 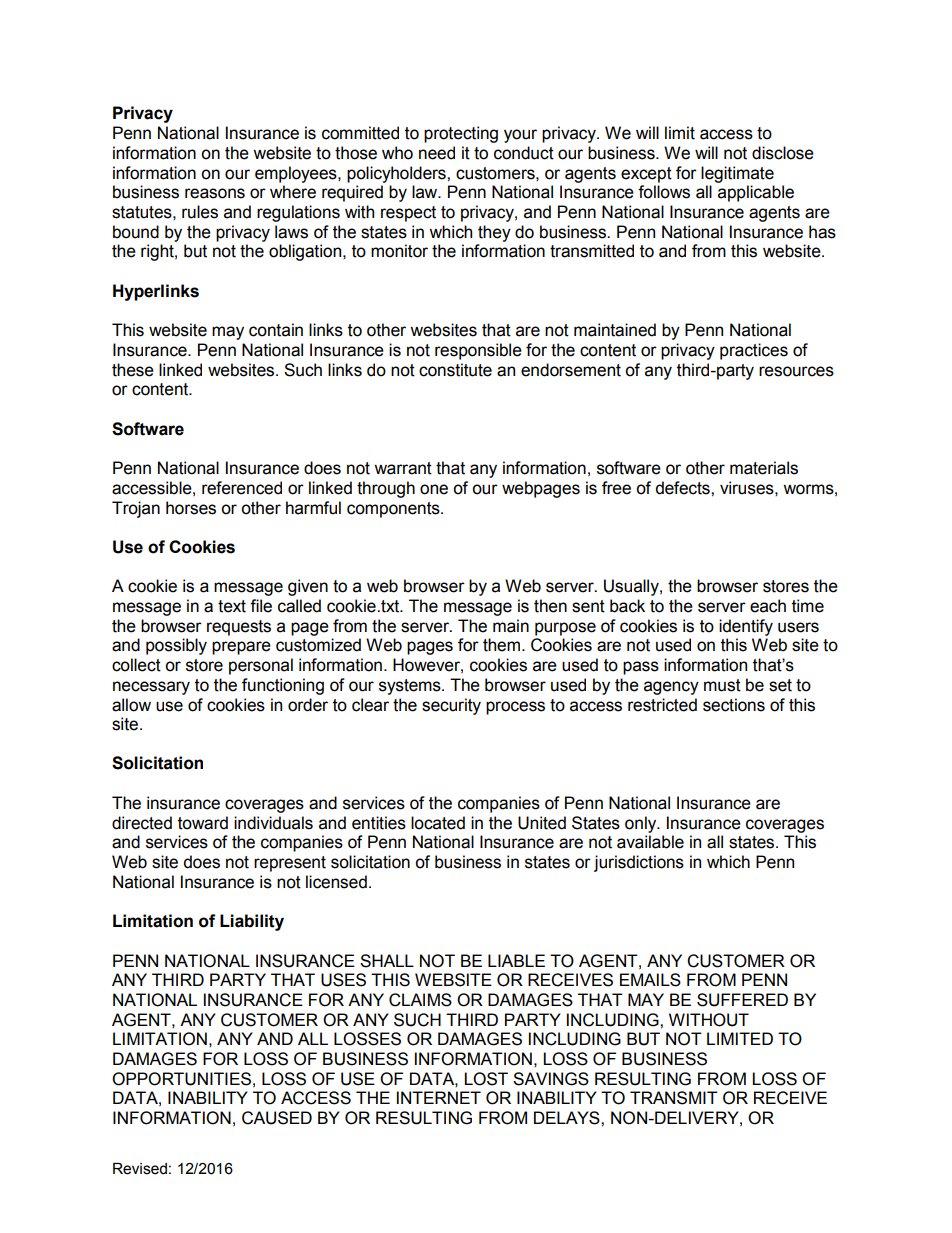 I want to click on warrant, so click(x=403, y=468).
